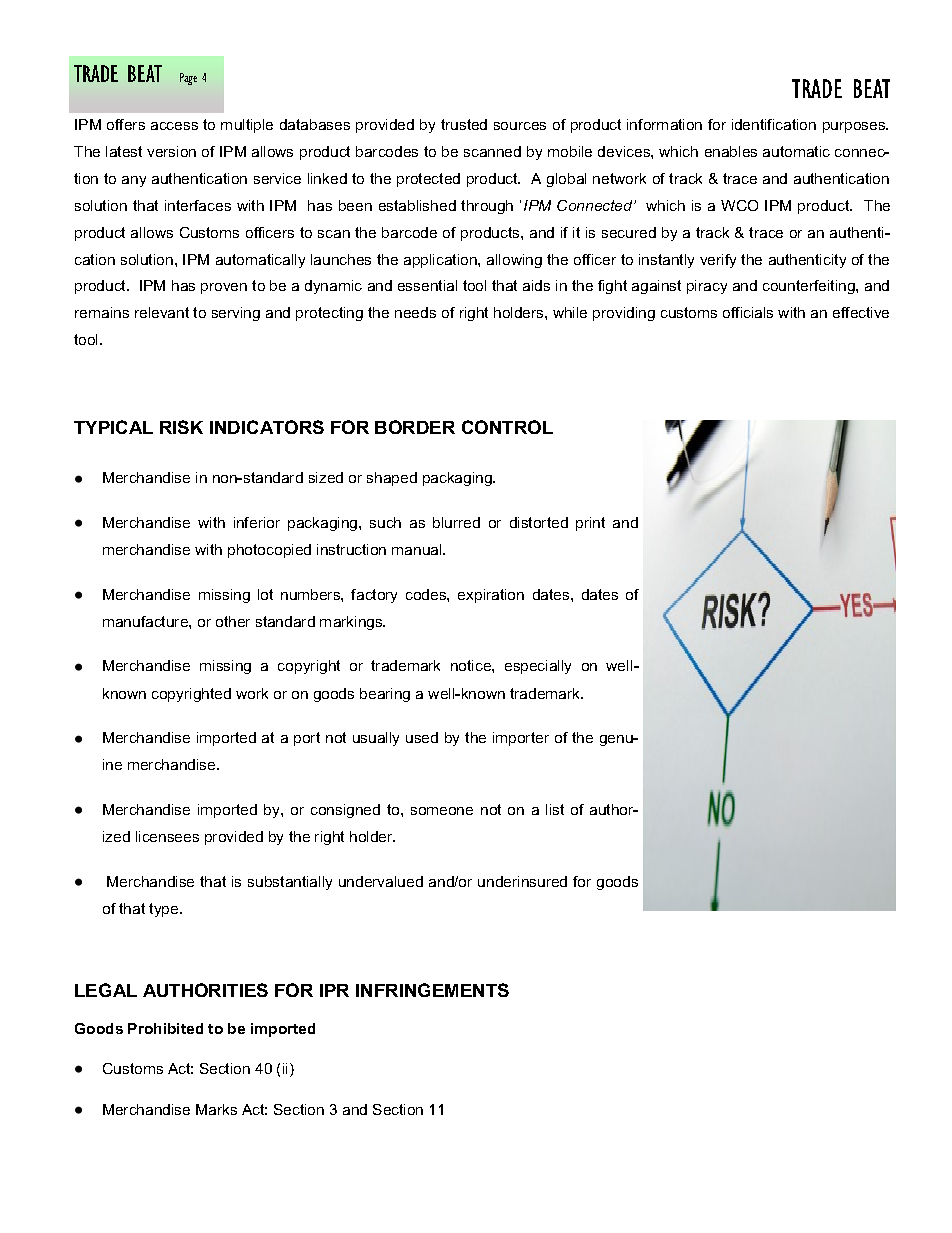 This screenshot has width=952, height=1233. Describe the element at coordinates (165, 910) in the screenshot. I see `type` at that location.
